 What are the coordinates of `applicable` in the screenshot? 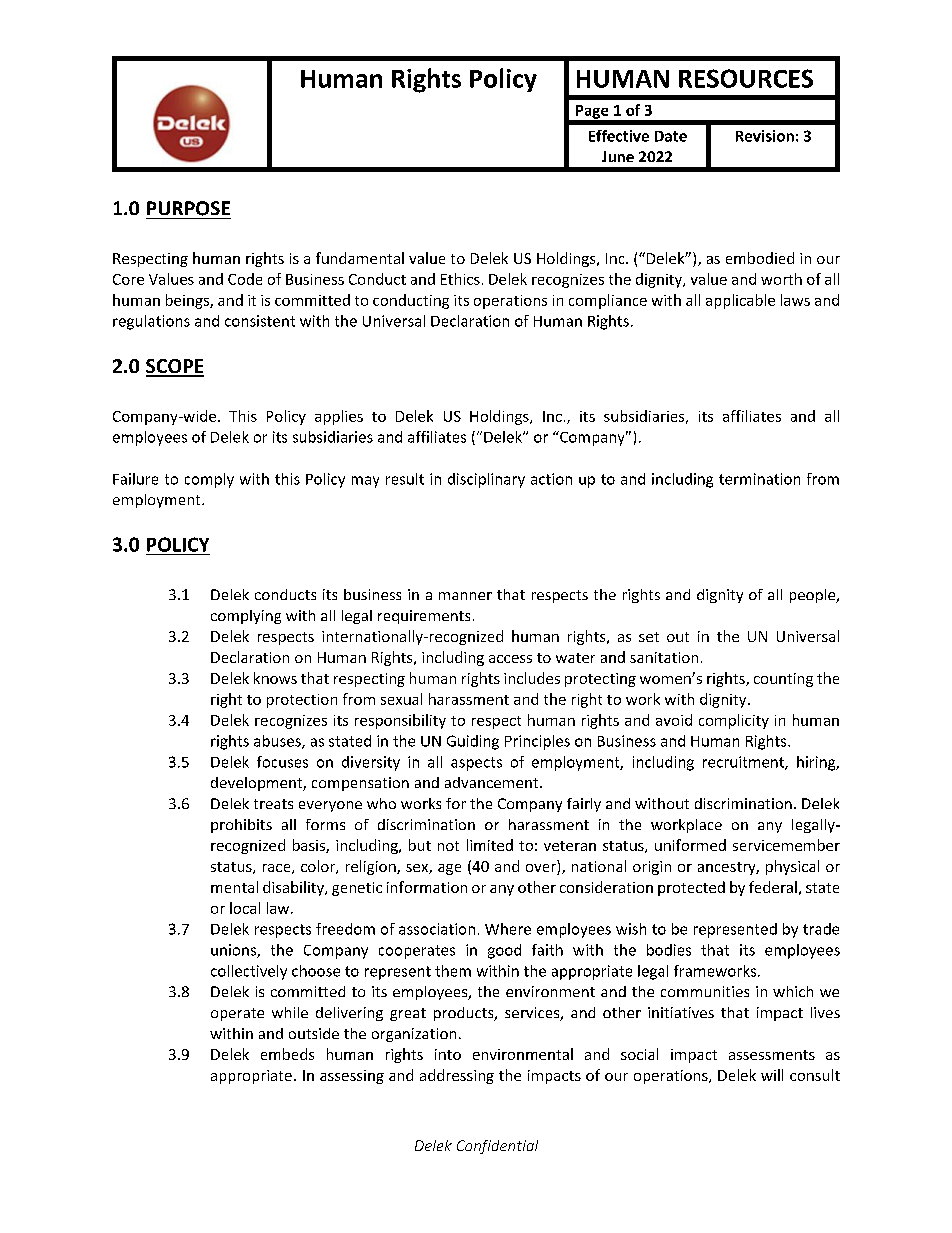 It's located at (740, 301).
